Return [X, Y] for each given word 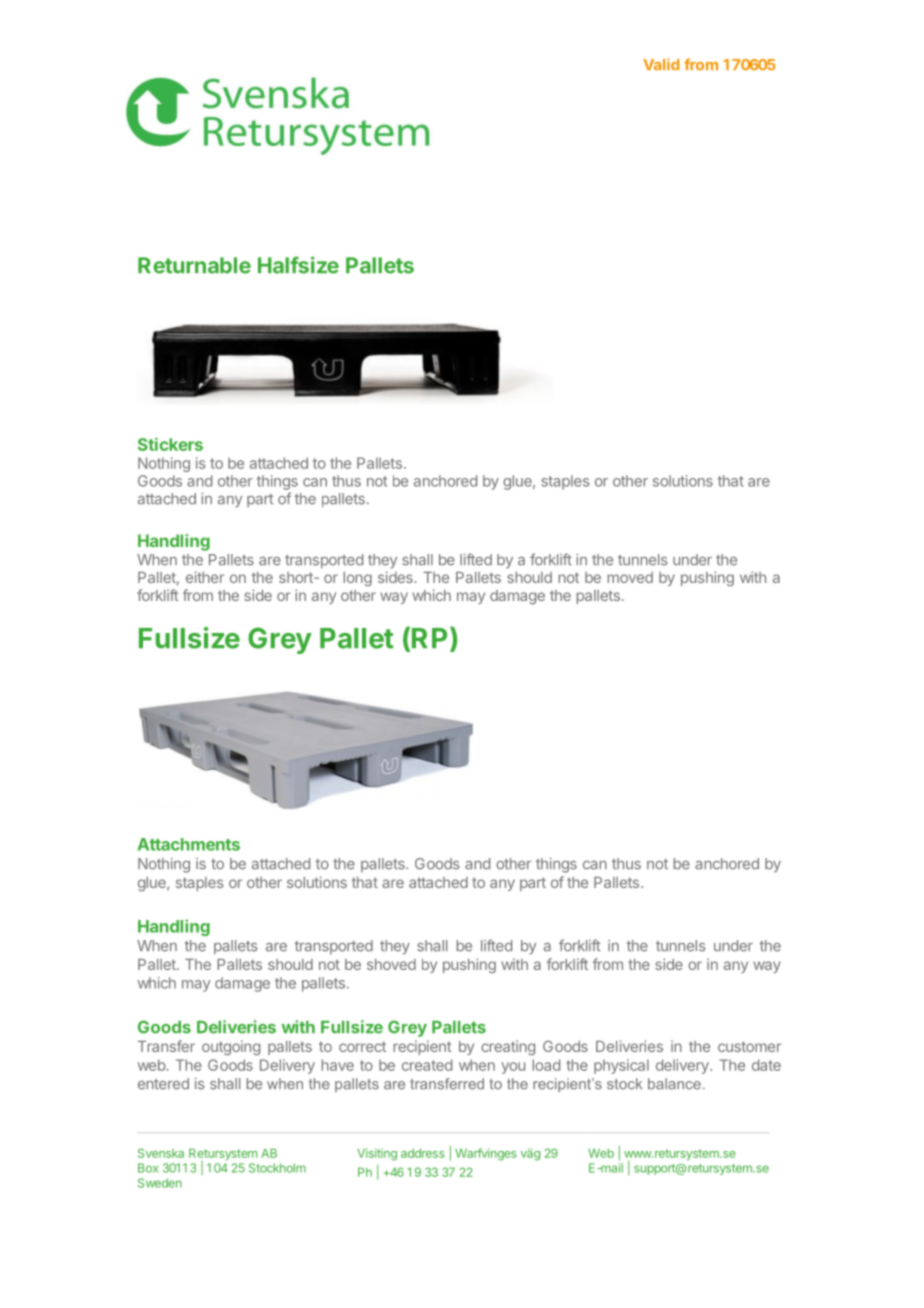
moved [630, 577]
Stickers [170, 444]
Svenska [161, 1153]
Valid [661, 64]
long [358, 579]
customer [749, 1046]
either [205, 577]
